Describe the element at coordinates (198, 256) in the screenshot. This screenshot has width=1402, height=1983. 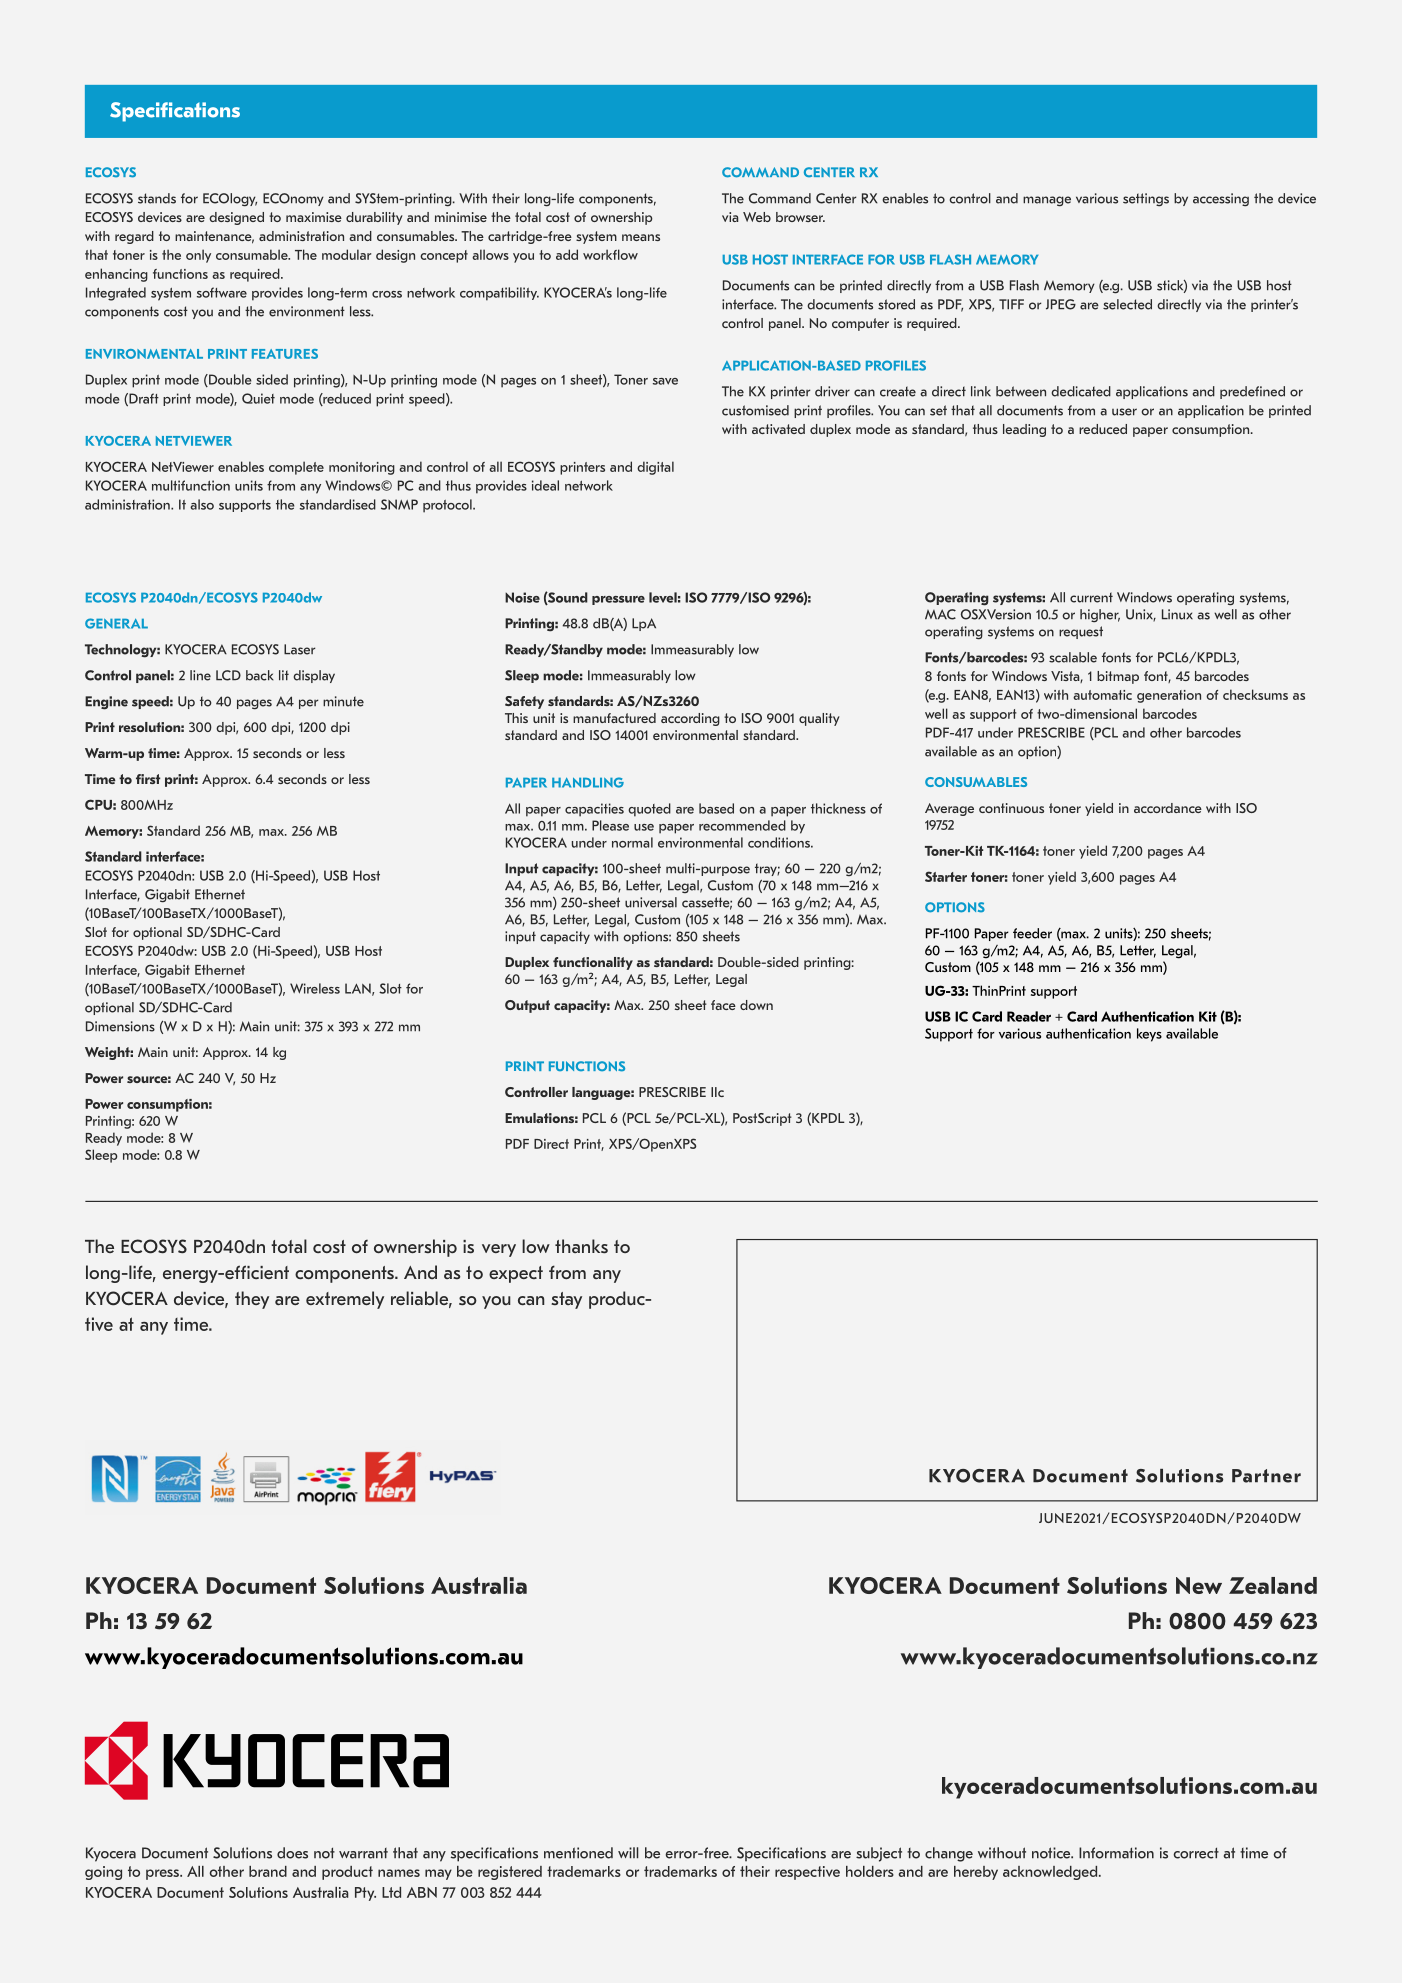
I see `only` at that location.
